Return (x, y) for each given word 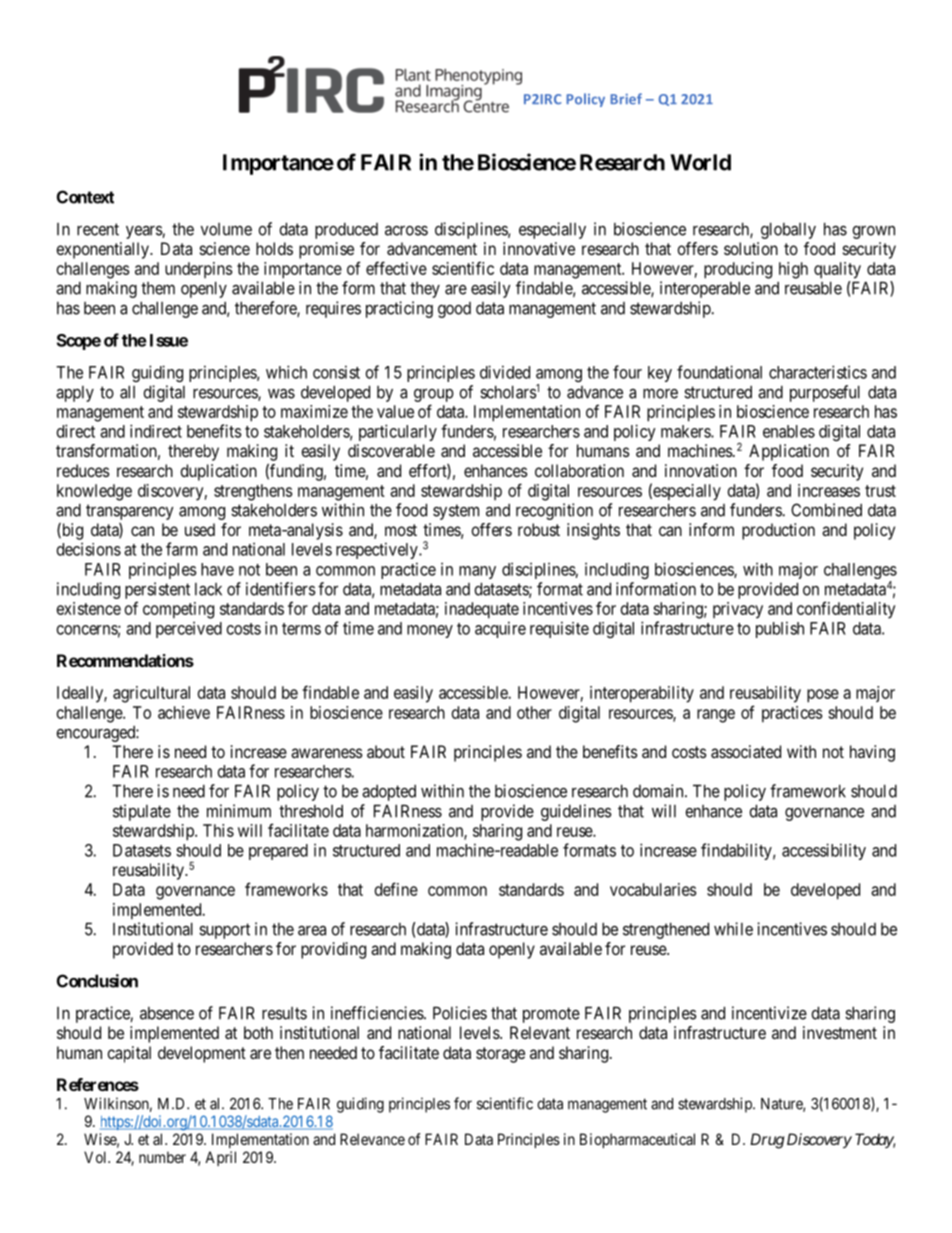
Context (85, 197)
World (700, 162)
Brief (626, 99)
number (162, 1157)
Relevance (372, 1139)
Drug (767, 1141)
